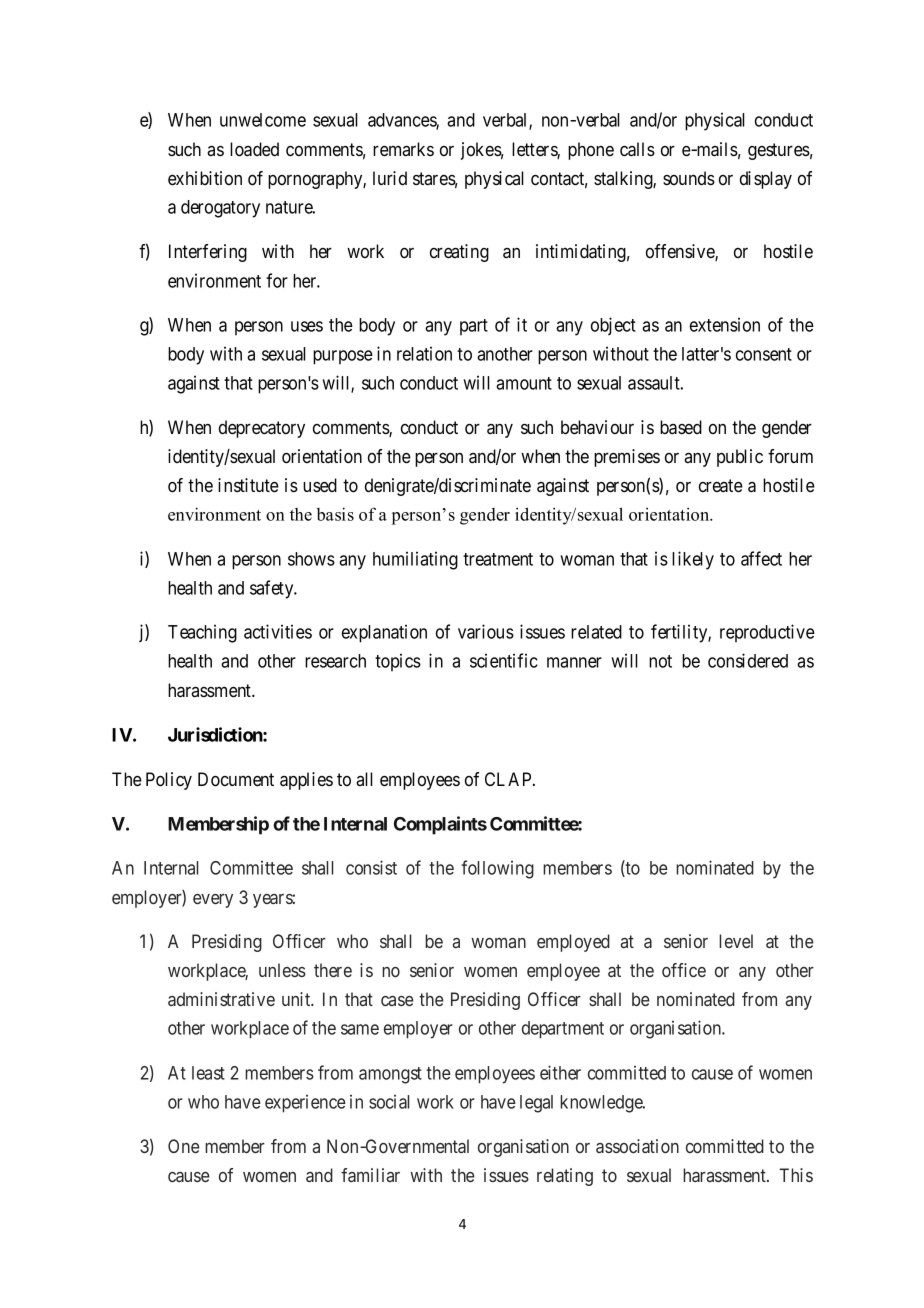 Image resolution: width=924 pixels, height=1308 pixels. I want to click on remarks, so click(403, 149).
